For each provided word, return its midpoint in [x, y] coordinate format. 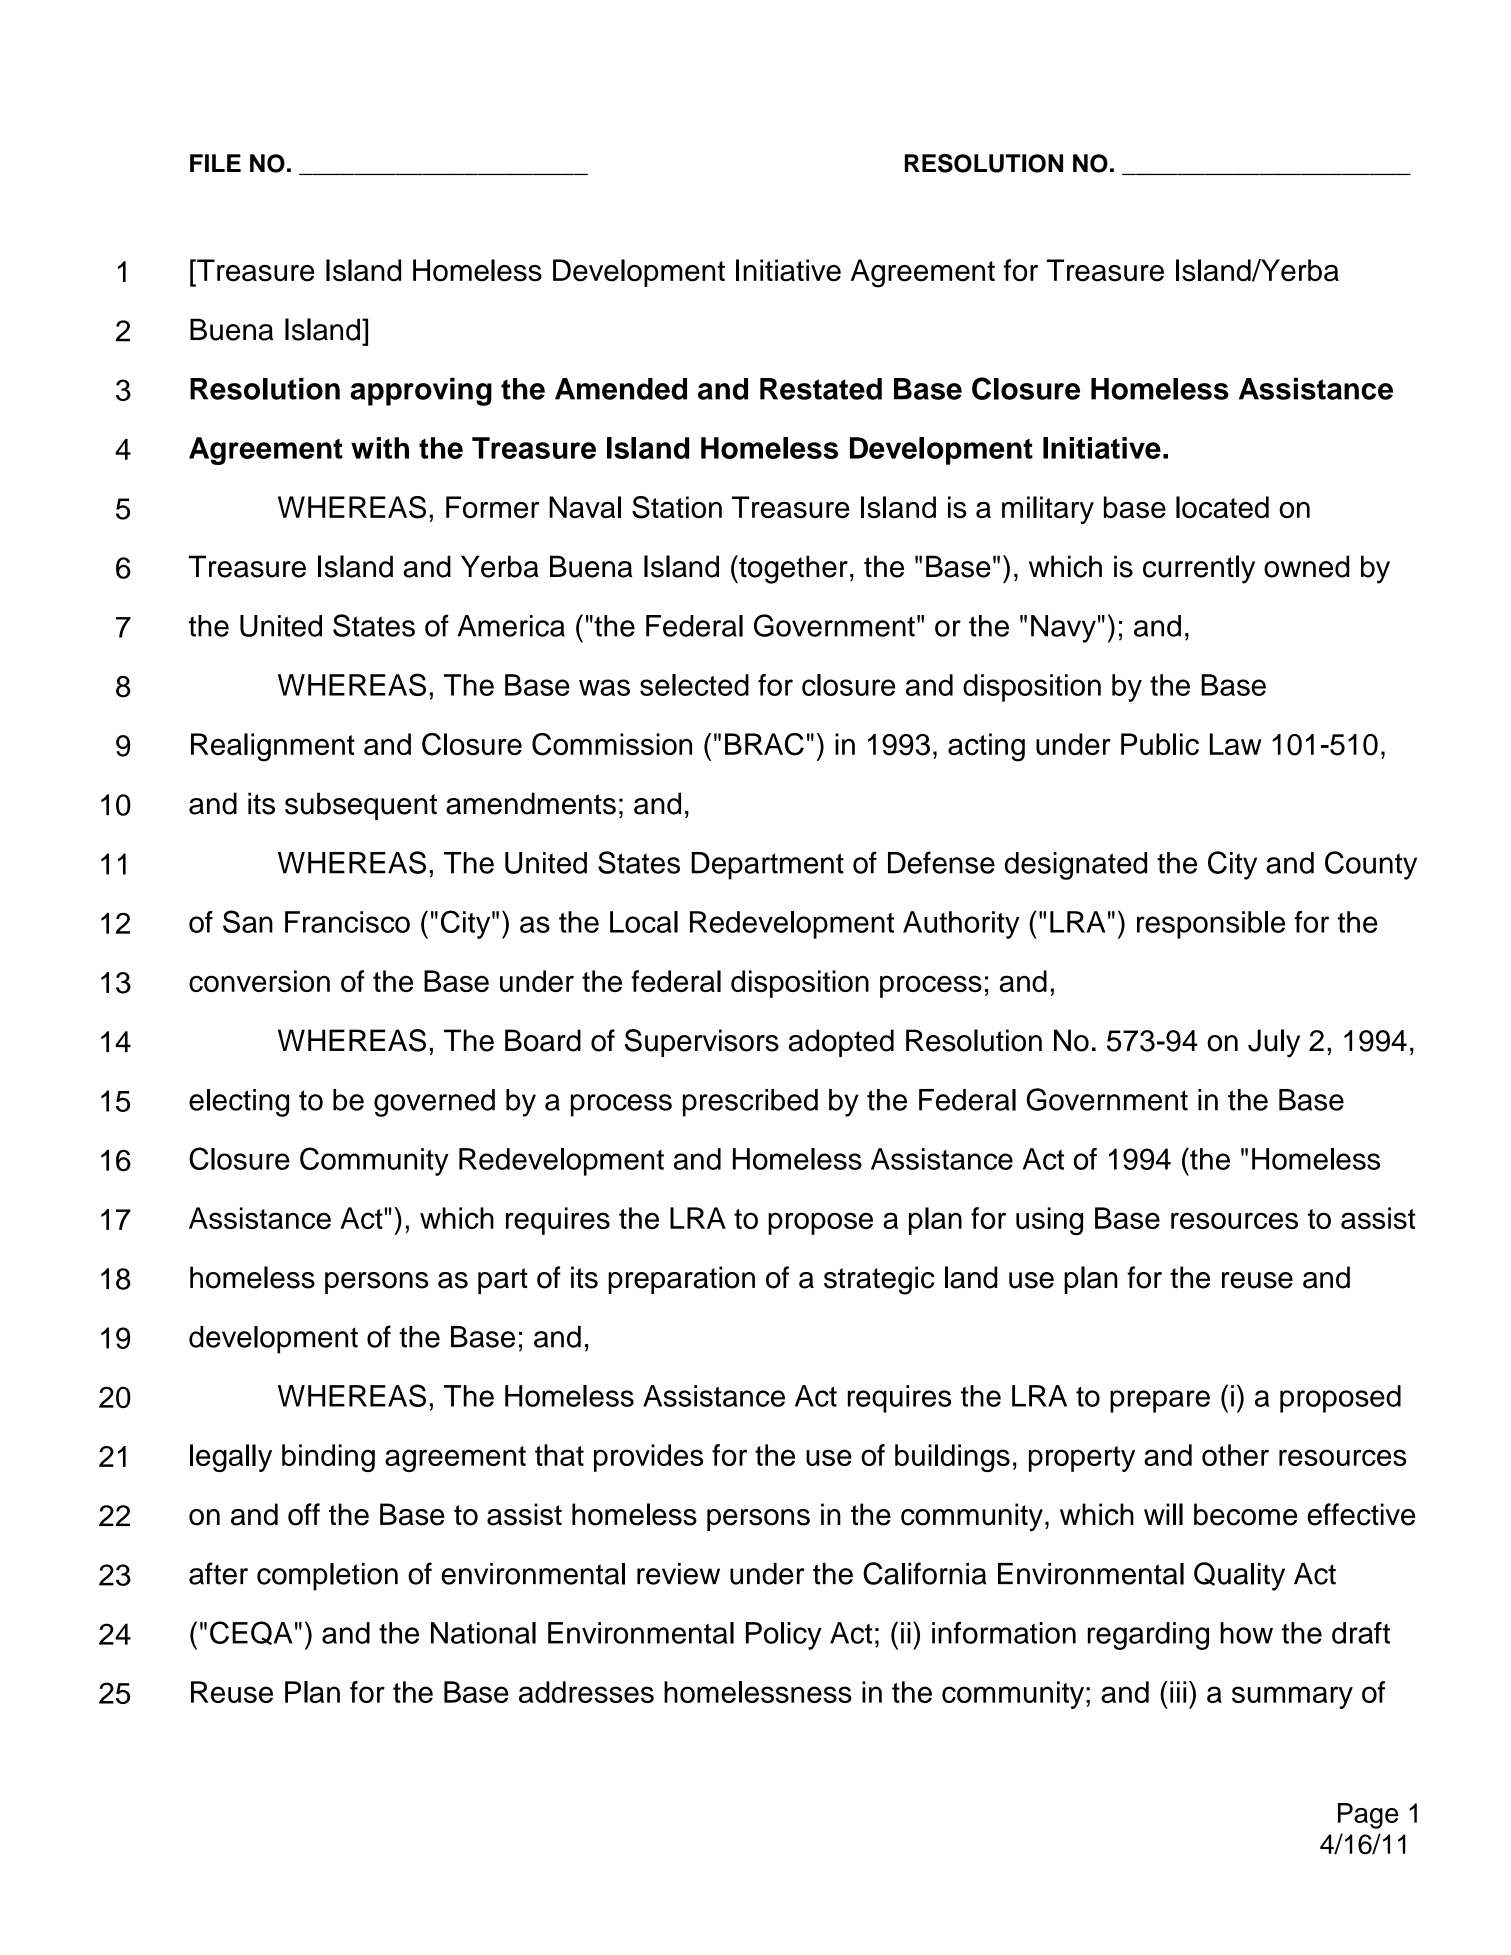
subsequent [361, 806]
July [1274, 1043]
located [1222, 507]
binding [328, 1458]
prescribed [750, 1103]
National [483, 1633]
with [380, 448]
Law [1236, 744]
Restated [821, 389]
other [1235, 1455]
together [792, 569]
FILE [215, 163]
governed [434, 1103]
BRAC [764, 744]
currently [1199, 569]
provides [648, 1458]
